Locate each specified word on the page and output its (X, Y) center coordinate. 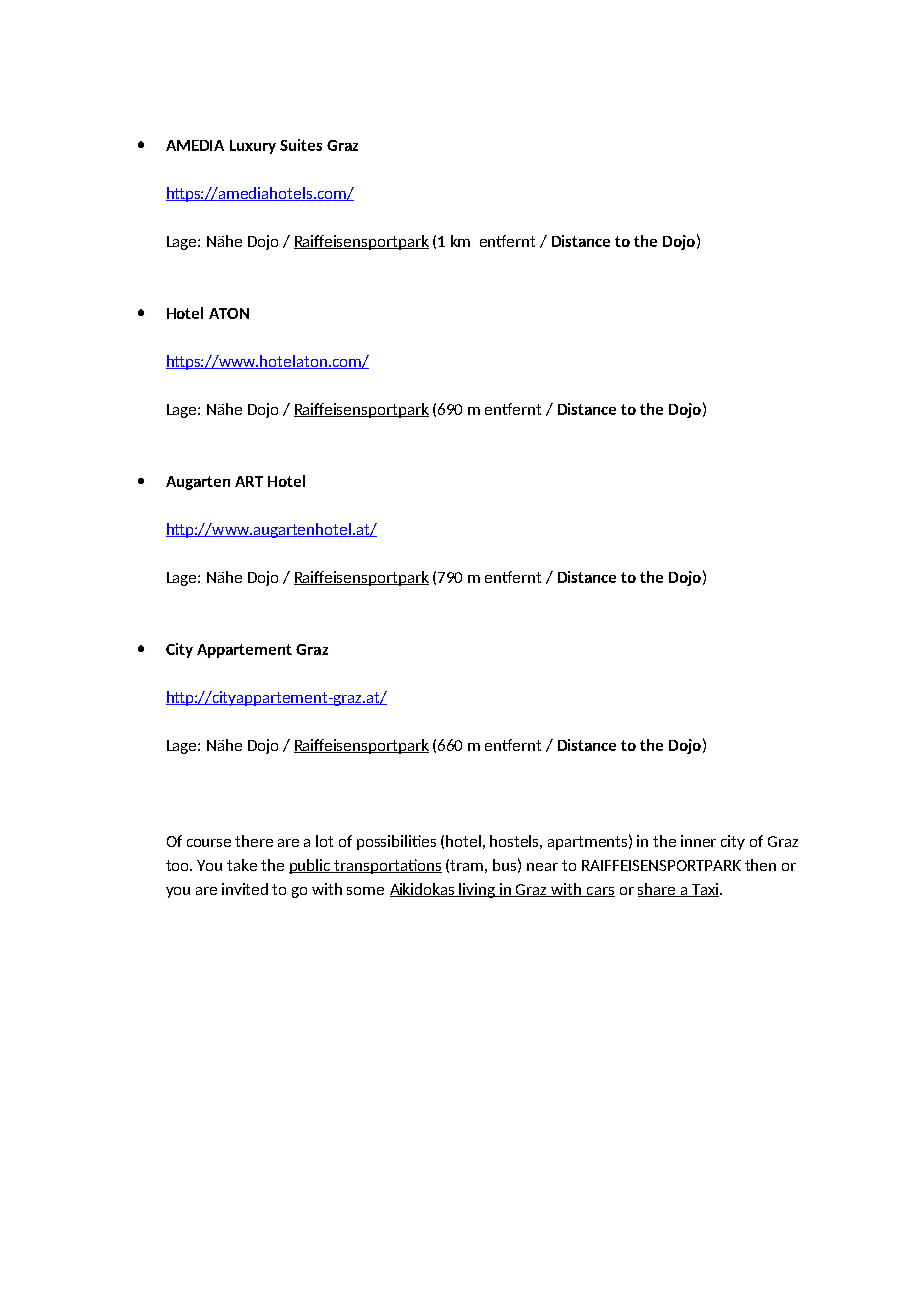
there (254, 841)
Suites (301, 145)
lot (324, 841)
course (209, 843)
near (542, 867)
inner (698, 841)
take (242, 865)
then (760, 865)
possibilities (396, 842)
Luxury (253, 147)
